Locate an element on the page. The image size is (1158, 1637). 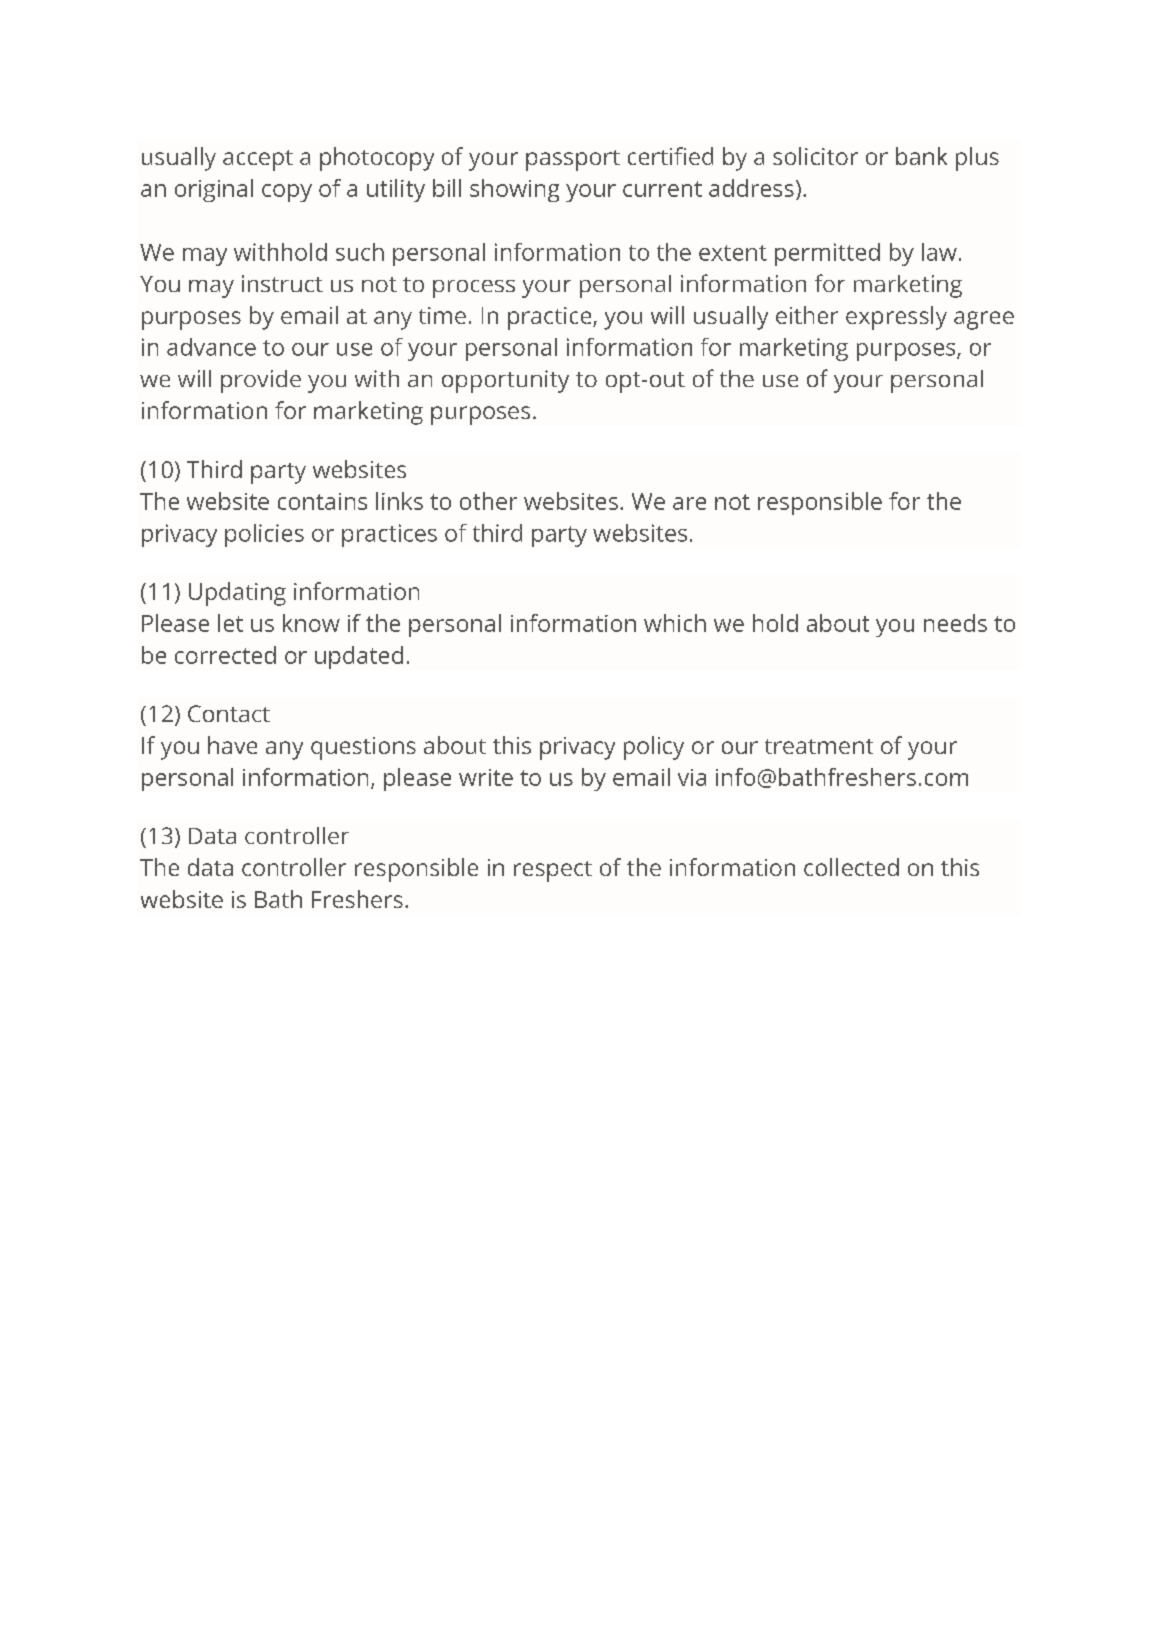
accept is located at coordinates (258, 160).
